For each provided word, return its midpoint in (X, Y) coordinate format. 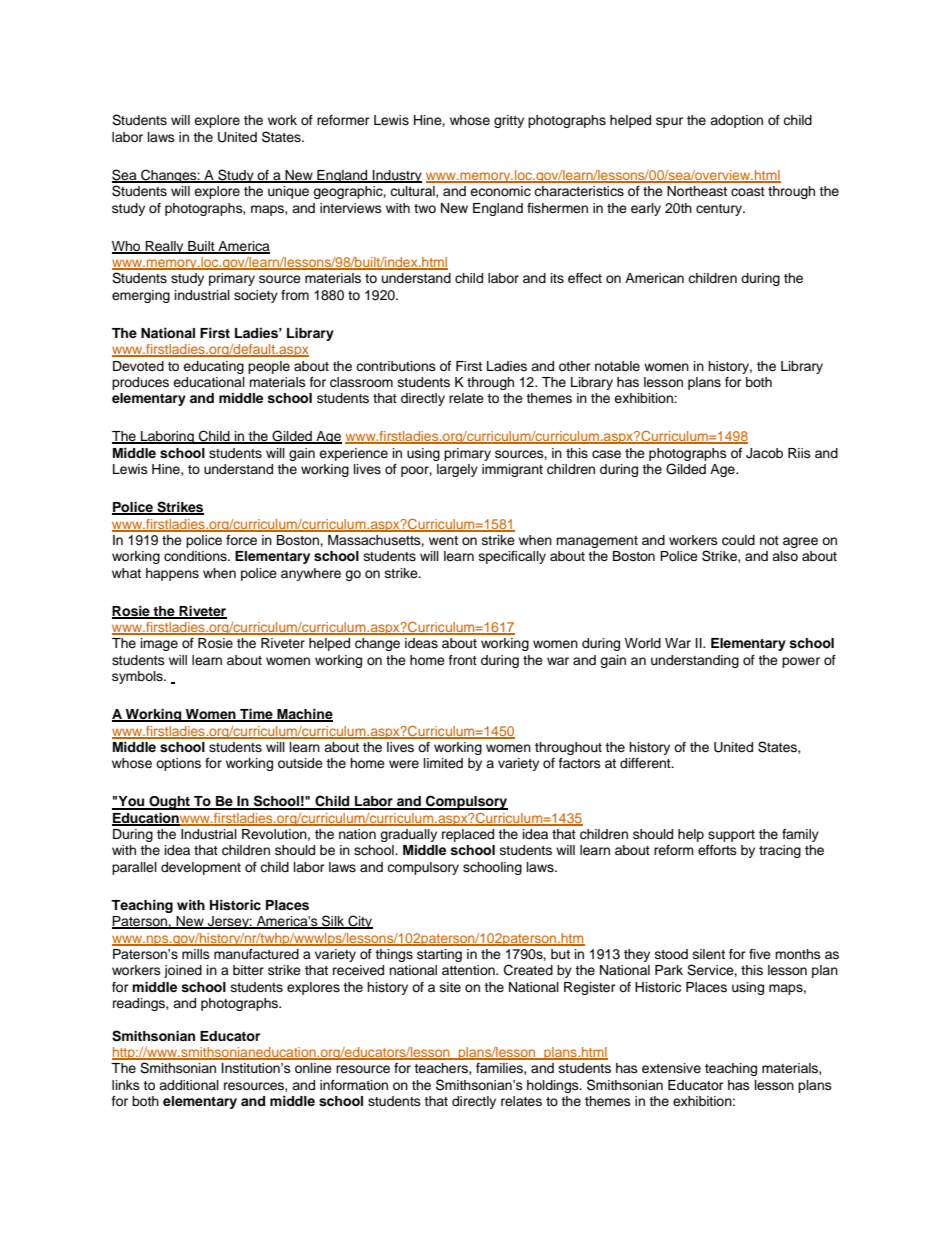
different (646, 763)
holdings (554, 1086)
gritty (509, 121)
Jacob (764, 453)
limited (443, 763)
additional (189, 1085)
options (178, 764)
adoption (736, 121)
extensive (671, 1068)
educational (209, 382)
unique (288, 192)
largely (457, 470)
